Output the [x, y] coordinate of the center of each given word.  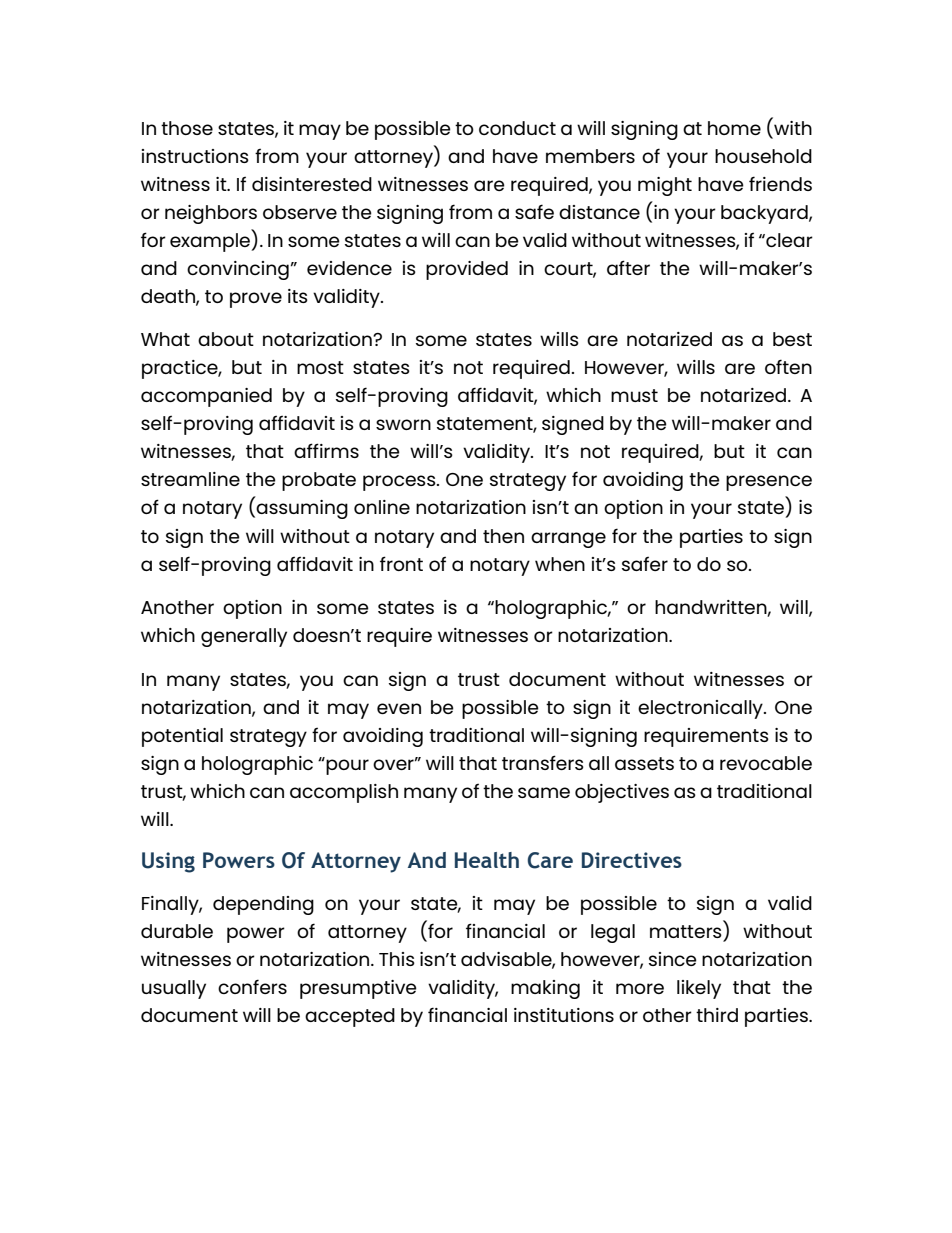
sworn [403, 424]
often [788, 366]
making [545, 989]
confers [252, 986]
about [226, 339]
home [734, 128]
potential [182, 737]
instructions [195, 156]
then [503, 536]
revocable [766, 763]
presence [769, 483]
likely [699, 989]
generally [244, 637]
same [544, 792]
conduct [517, 128]
